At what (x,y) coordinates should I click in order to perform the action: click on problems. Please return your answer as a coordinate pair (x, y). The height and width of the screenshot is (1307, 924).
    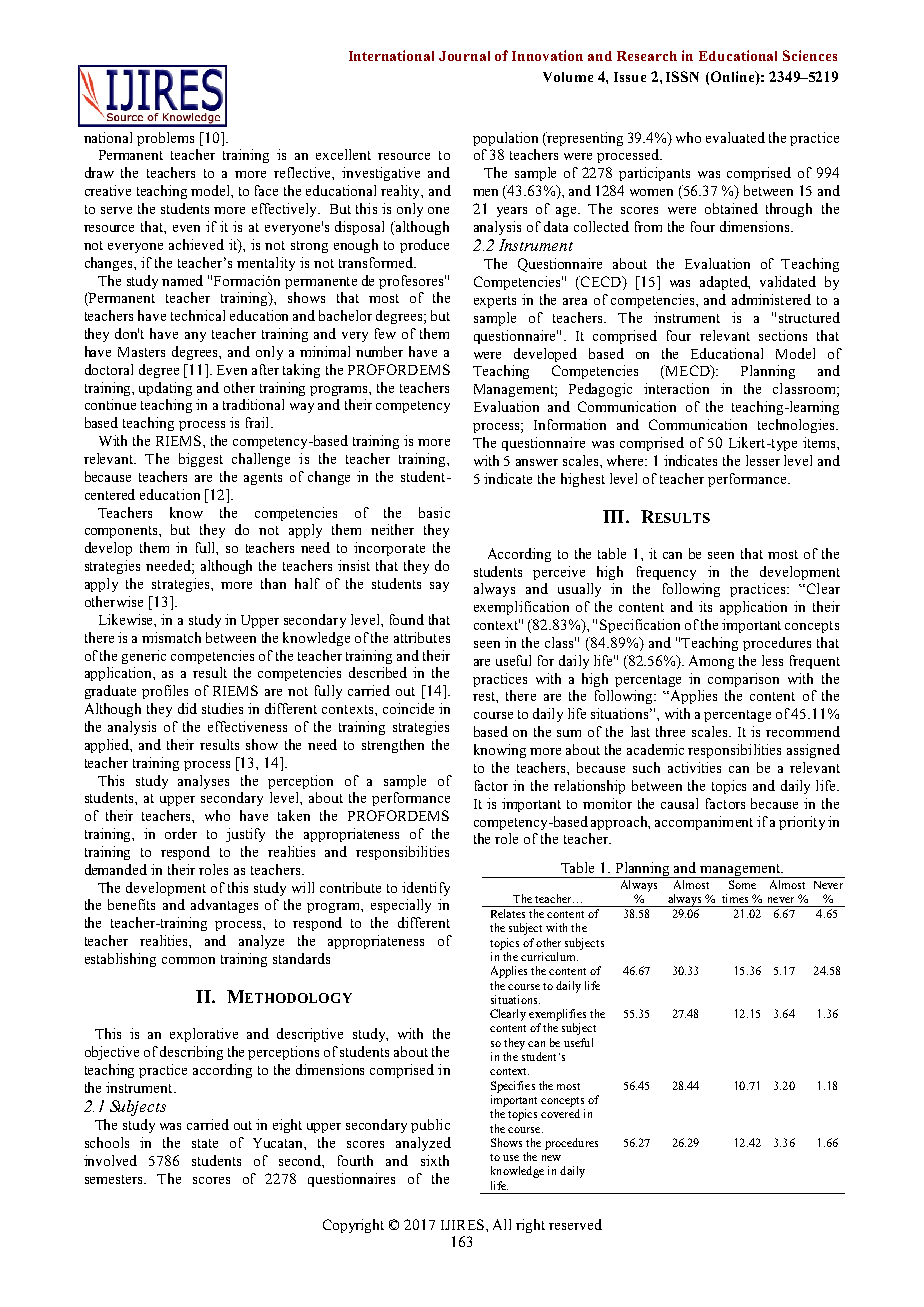
    Looking at the image, I should click on (165, 139).
